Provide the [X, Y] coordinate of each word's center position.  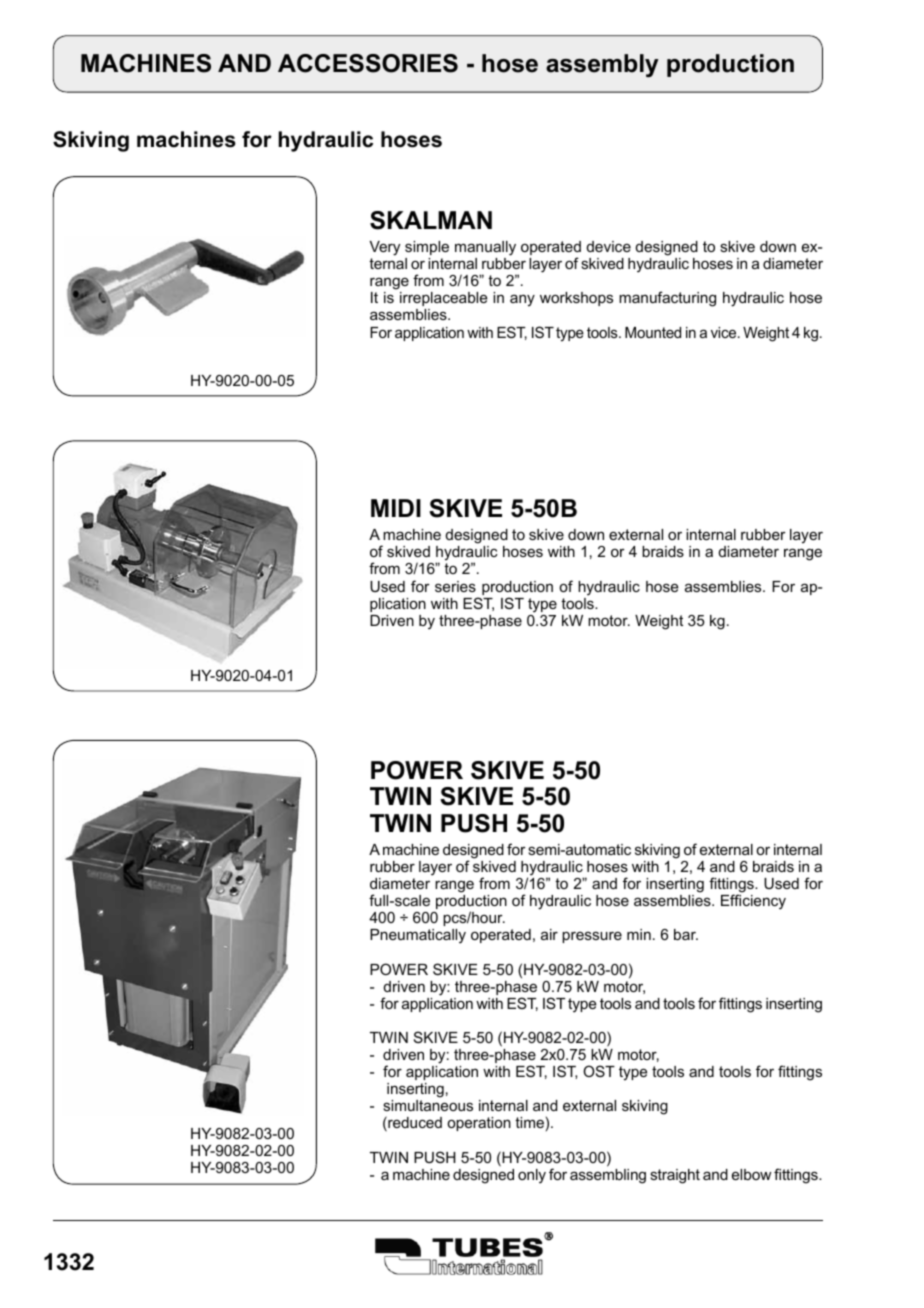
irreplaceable [444, 299]
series [455, 586]
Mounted [653, 332]
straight [675, 1176]
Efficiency [753, 902]
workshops [576, 299]
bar [686, 934]
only [532, 1176]
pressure [592, 937]
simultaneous [428, 1105]
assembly [602, 65]
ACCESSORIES [368, 63]
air [549, 934]
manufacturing [667, 299]
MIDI [396, 508]
